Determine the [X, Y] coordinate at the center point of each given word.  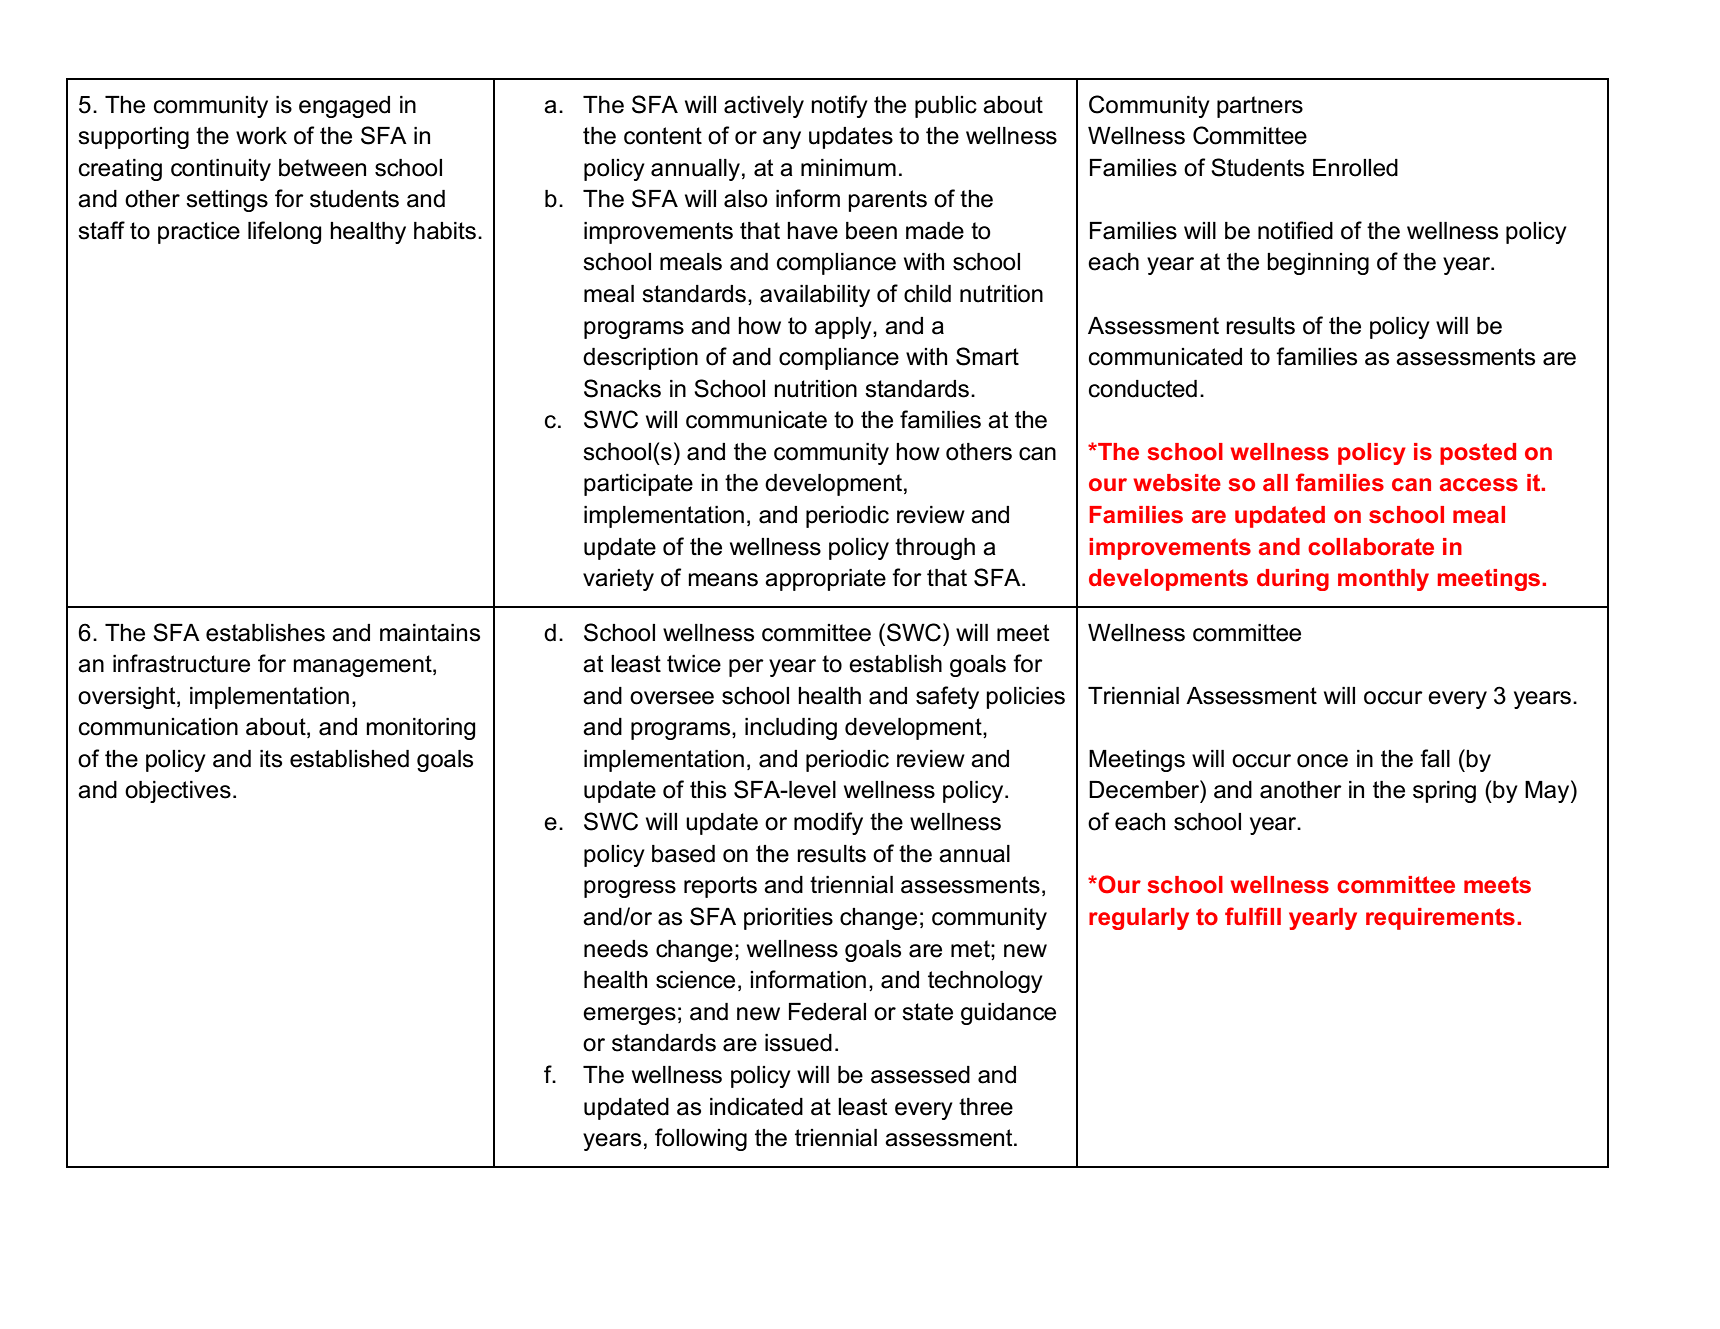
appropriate [825, 580]
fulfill [1253, 916]
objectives [178, 792]
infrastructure [181, 663]
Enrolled [1355, 168]
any [782, 140]
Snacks [622, 388]
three [986, 1107]
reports [720, 887]
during [1293, 580]
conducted [1143, 389]
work [261, 136]
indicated [756, 1107]
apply [844, 328]
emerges [629, 1016]
